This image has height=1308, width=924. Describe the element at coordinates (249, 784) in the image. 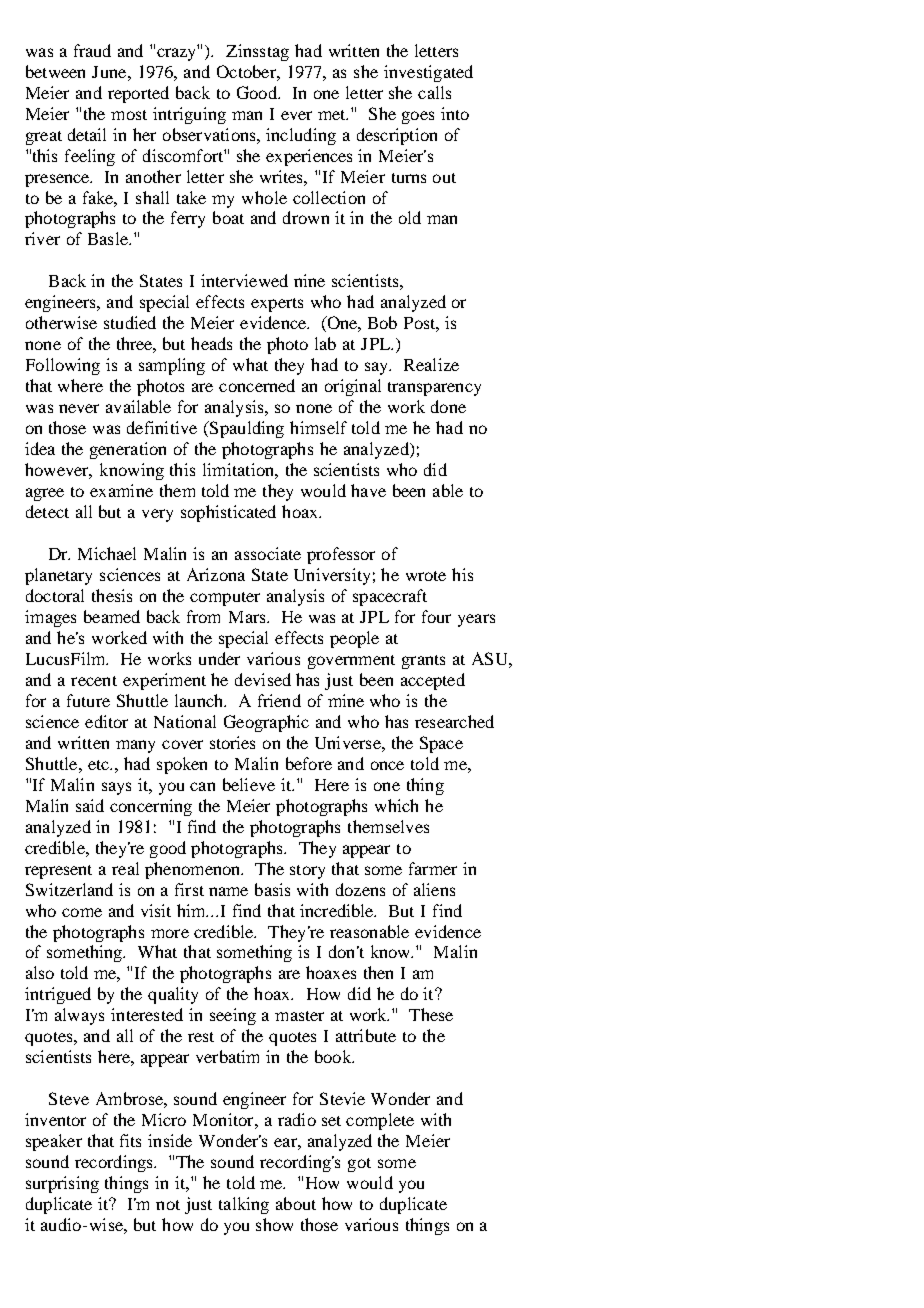

I see `believe` at that location.
